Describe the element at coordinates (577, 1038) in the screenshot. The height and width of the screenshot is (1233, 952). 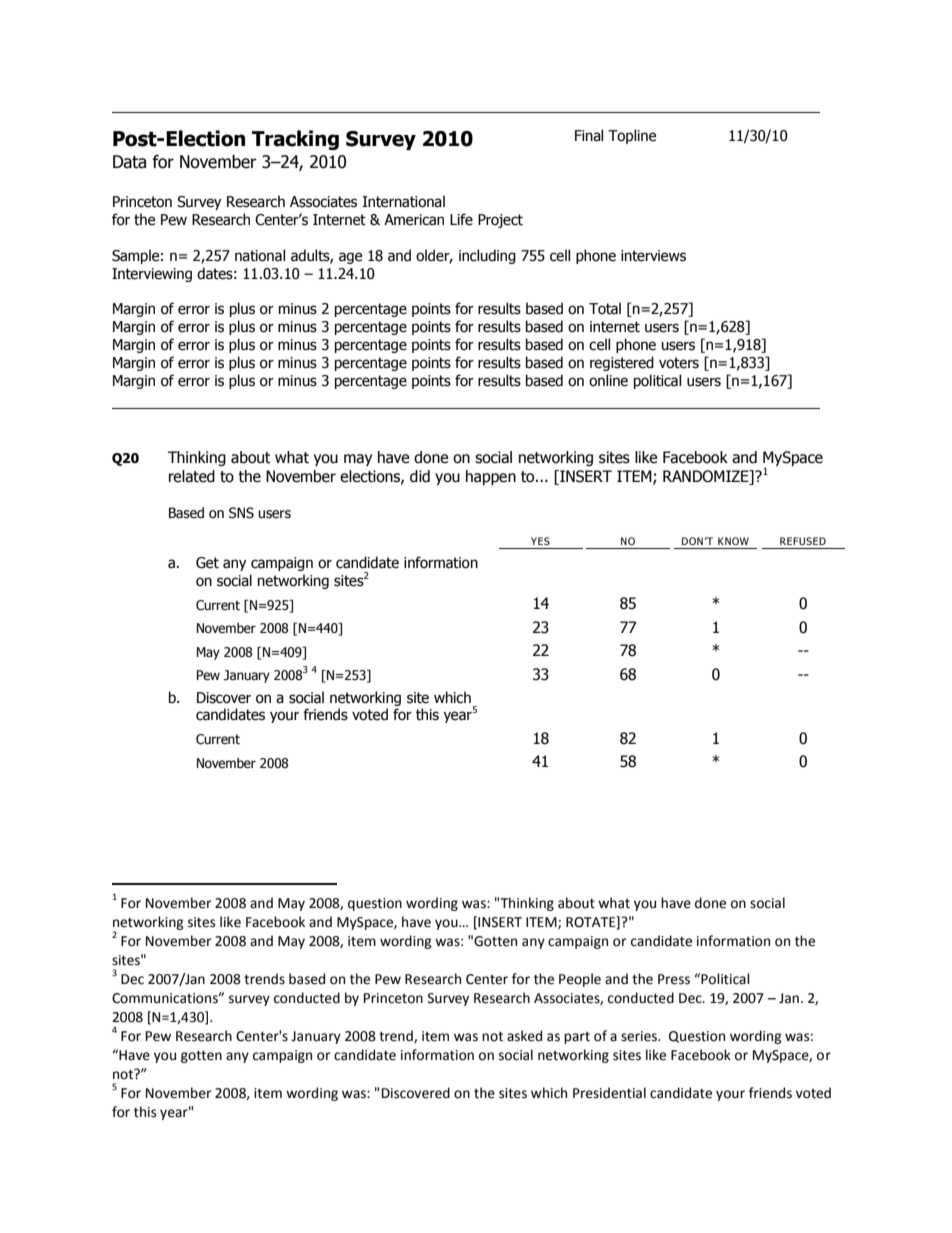
I see `part` at that location.
